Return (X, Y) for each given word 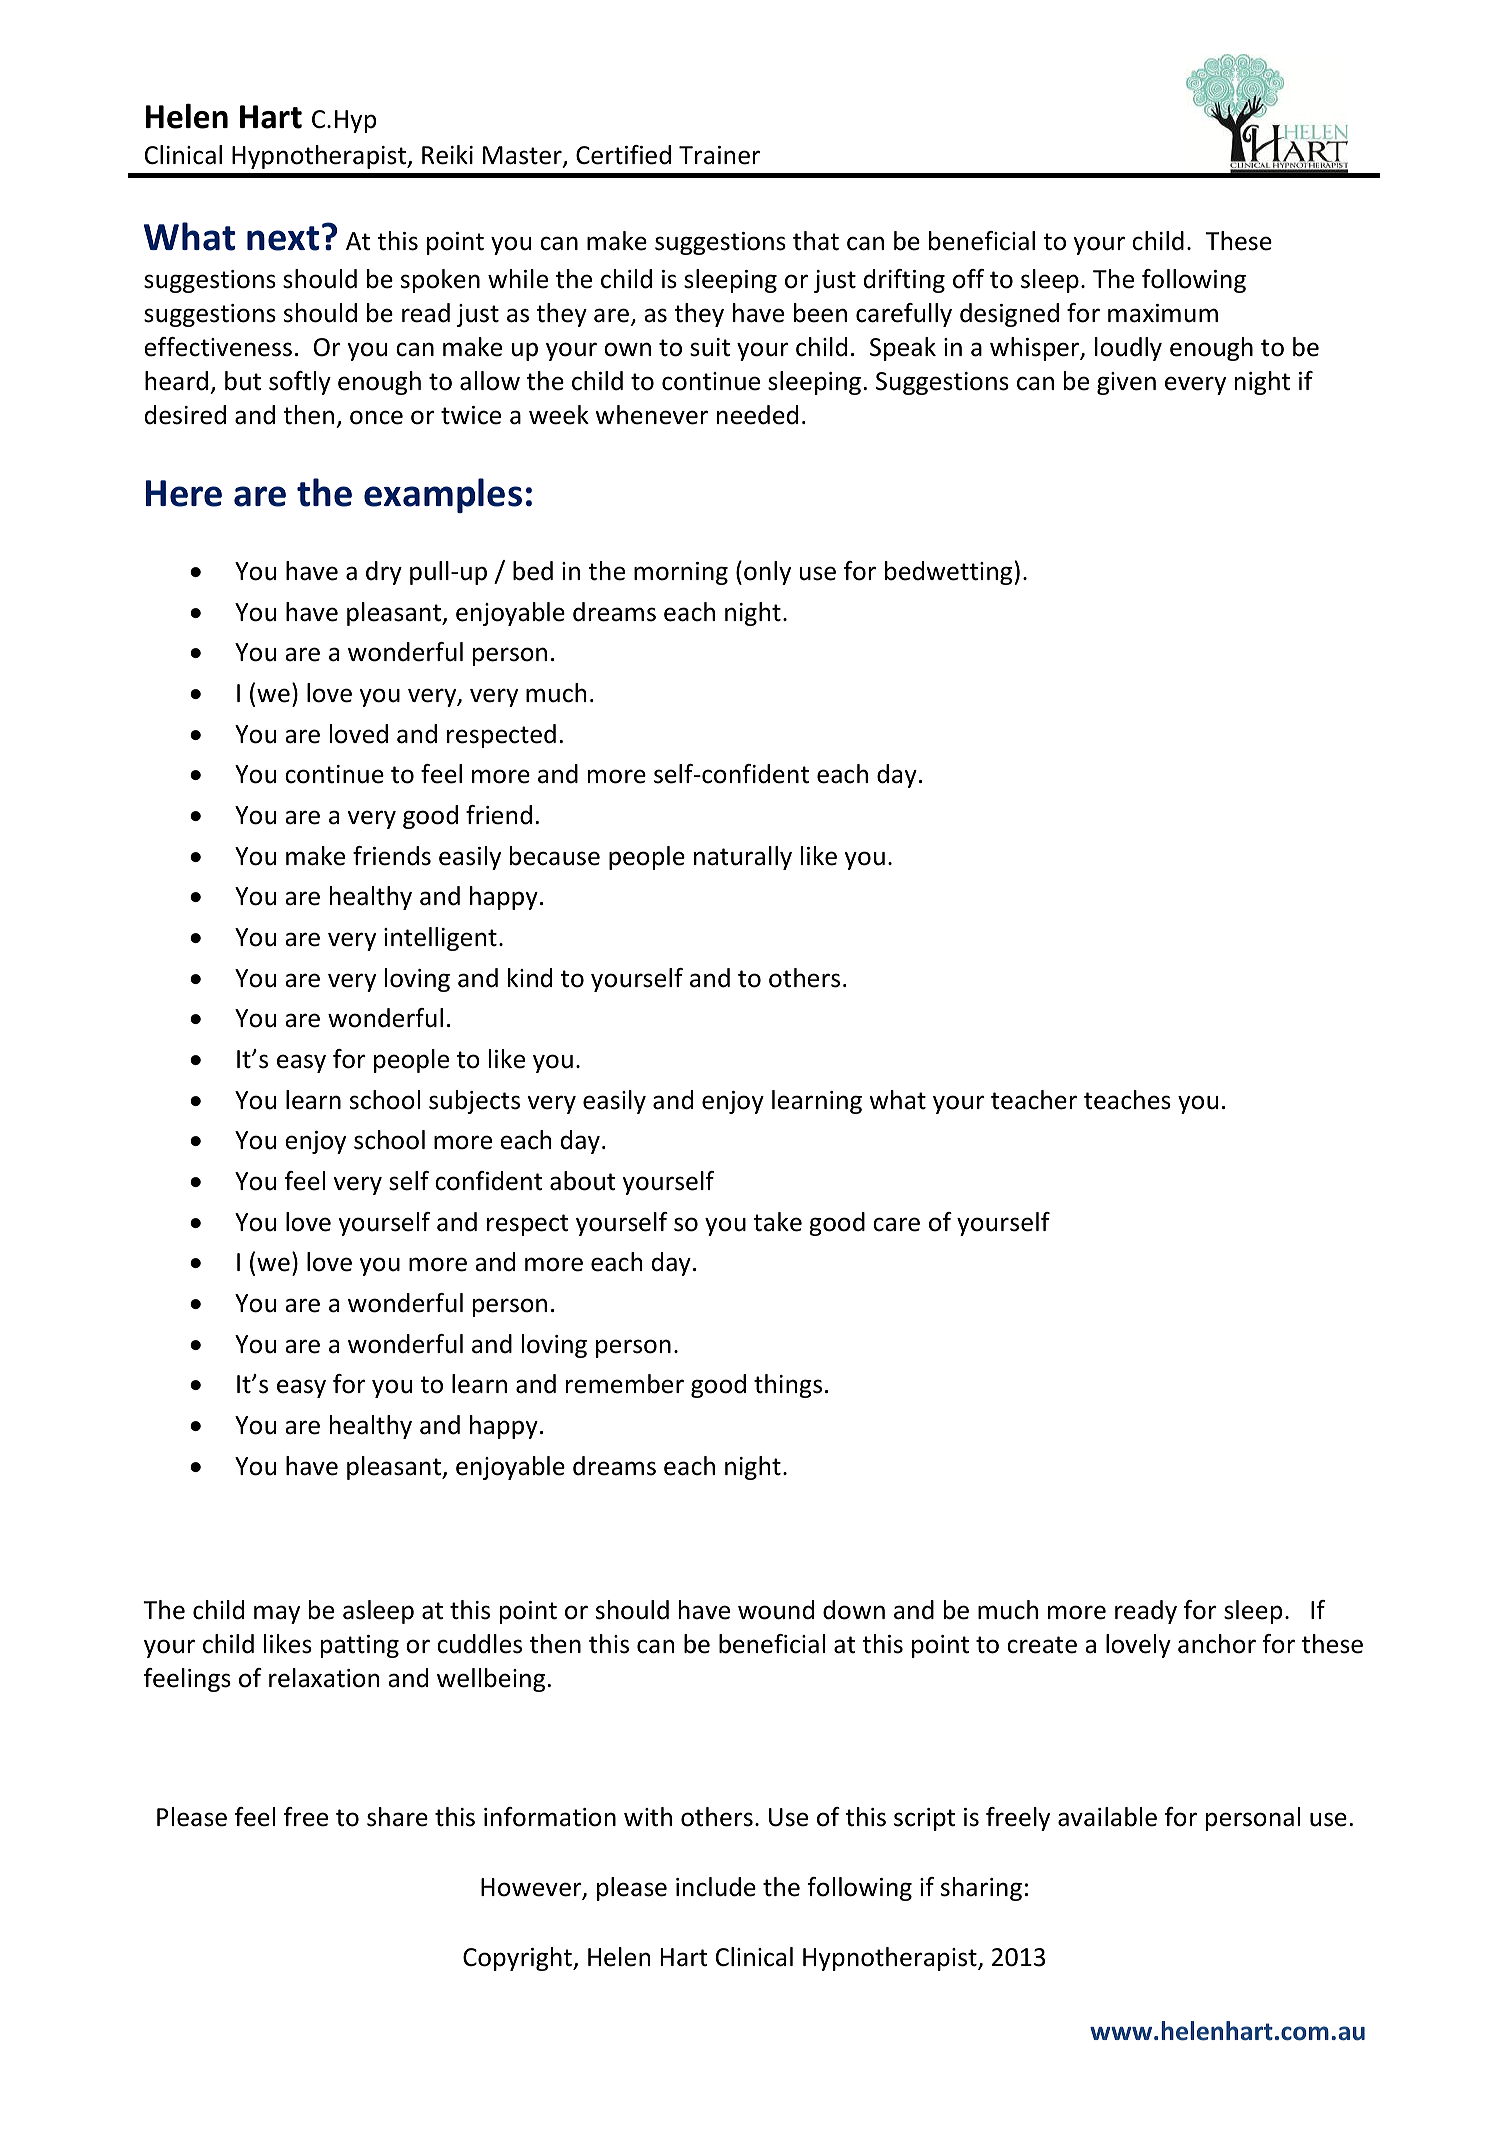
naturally (743, 858)
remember (625, 1384)
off (968, 279)
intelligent (440, 939)
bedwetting (948, 573)
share (397, 1817)
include (716, 1887)
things (788, 1386)
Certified (623, 155)
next (283, 238)
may (277, 1614)
